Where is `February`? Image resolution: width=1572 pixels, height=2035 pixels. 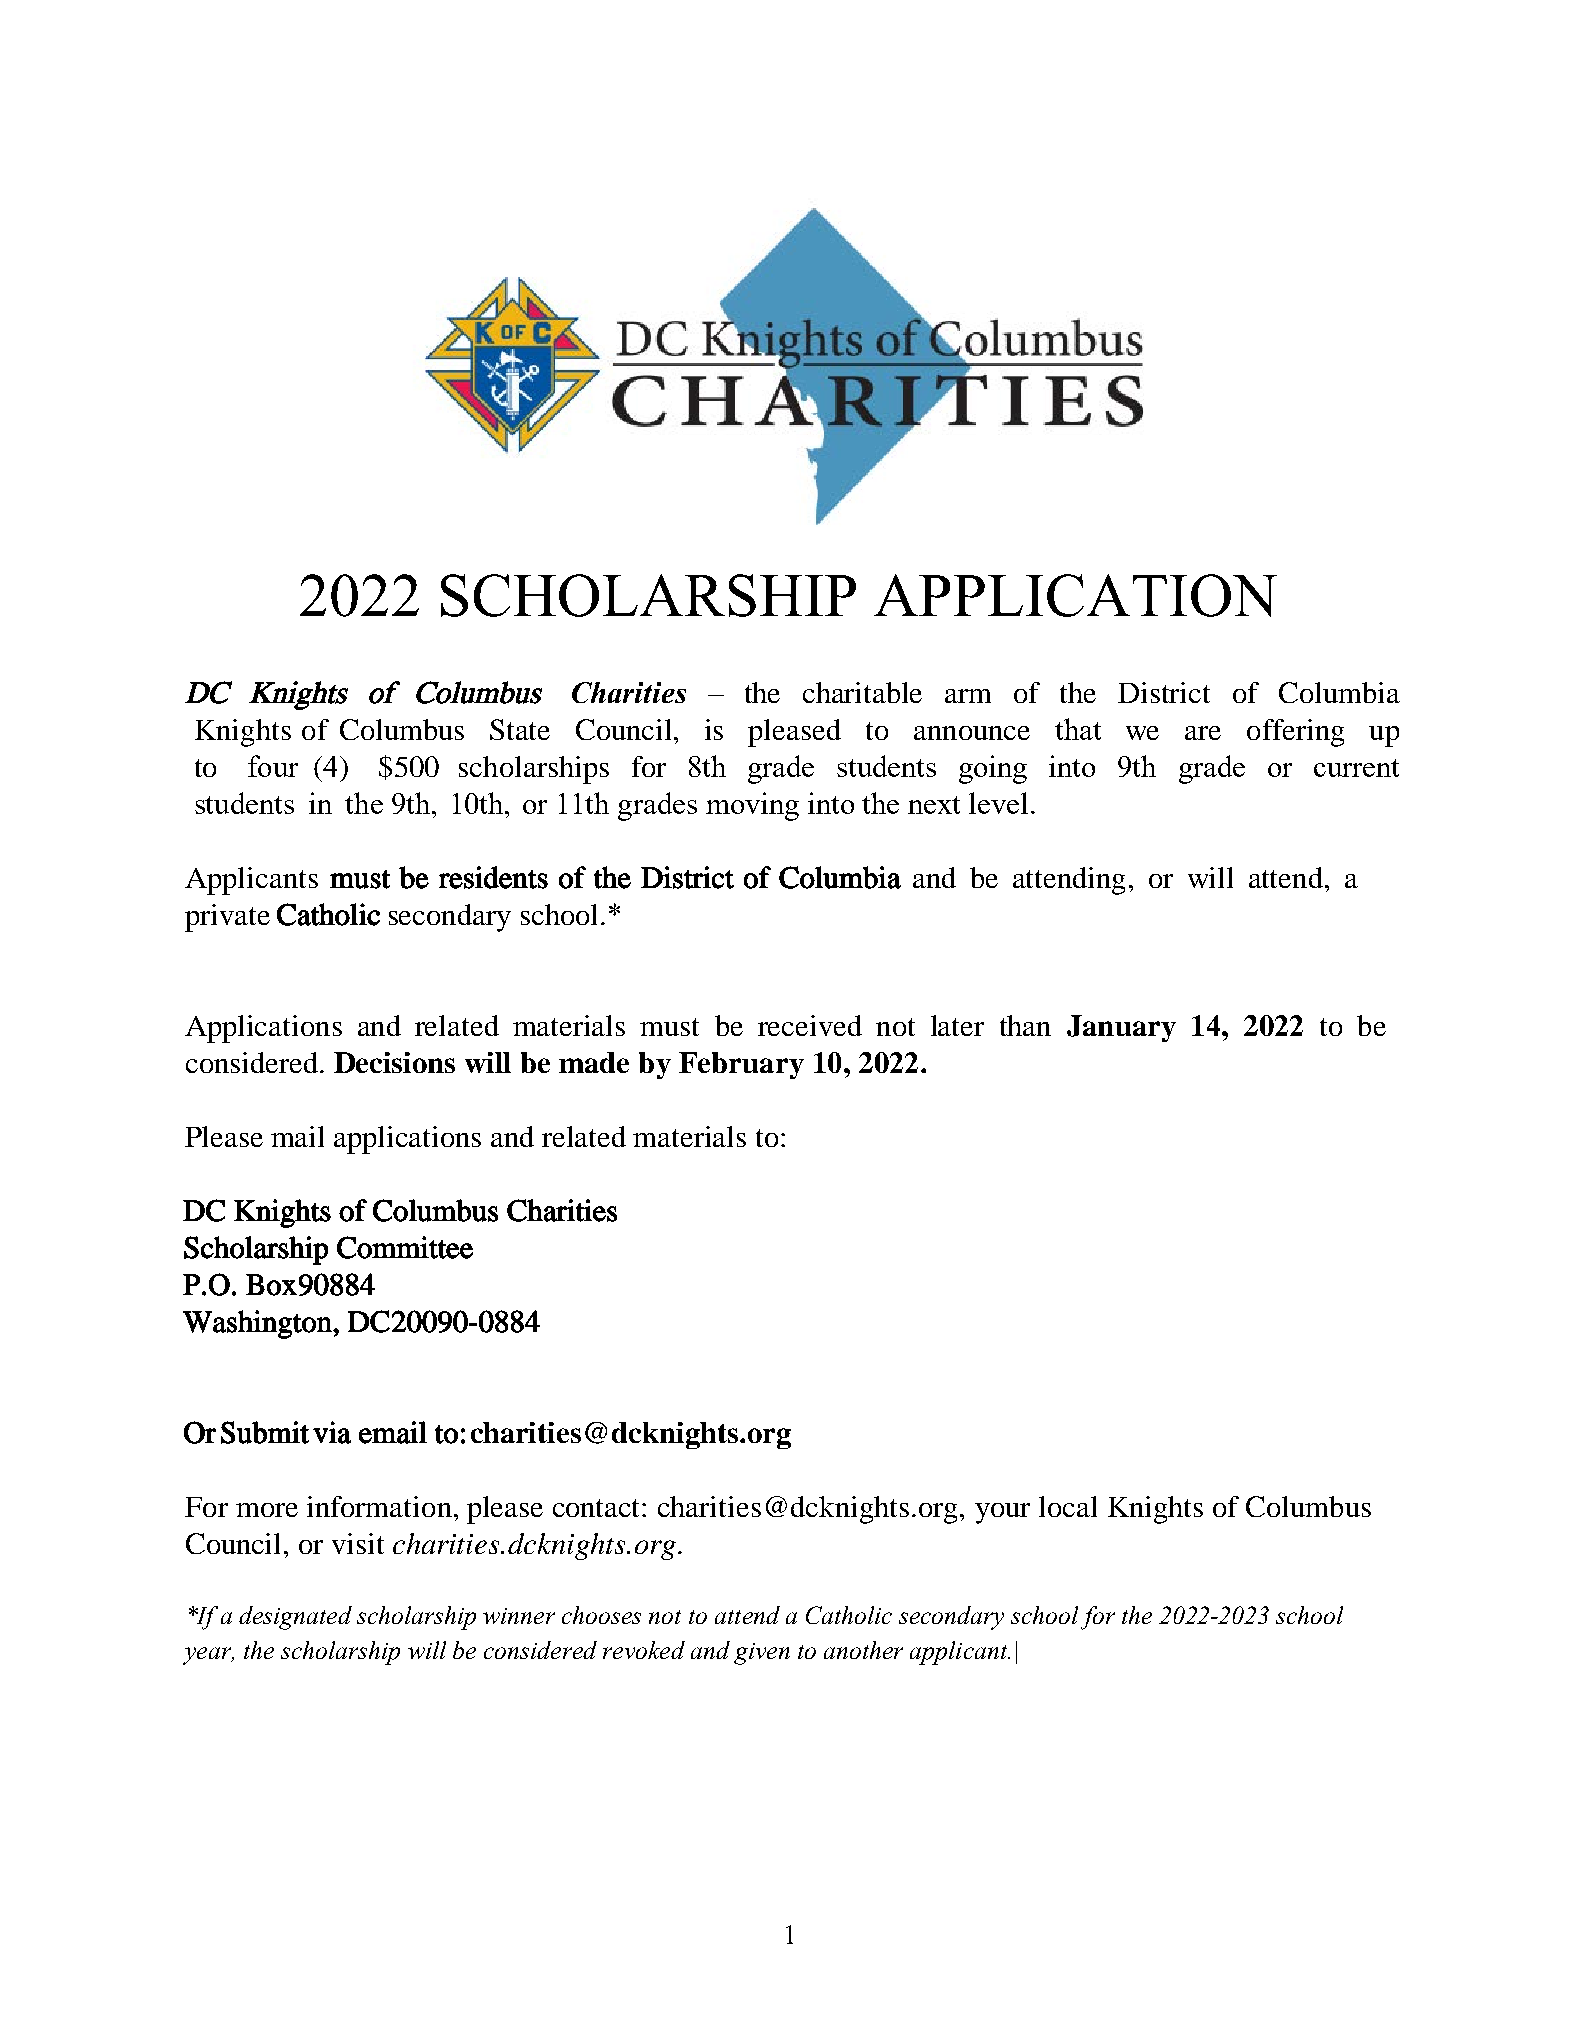 February is located at coordinates (741, 1065).
